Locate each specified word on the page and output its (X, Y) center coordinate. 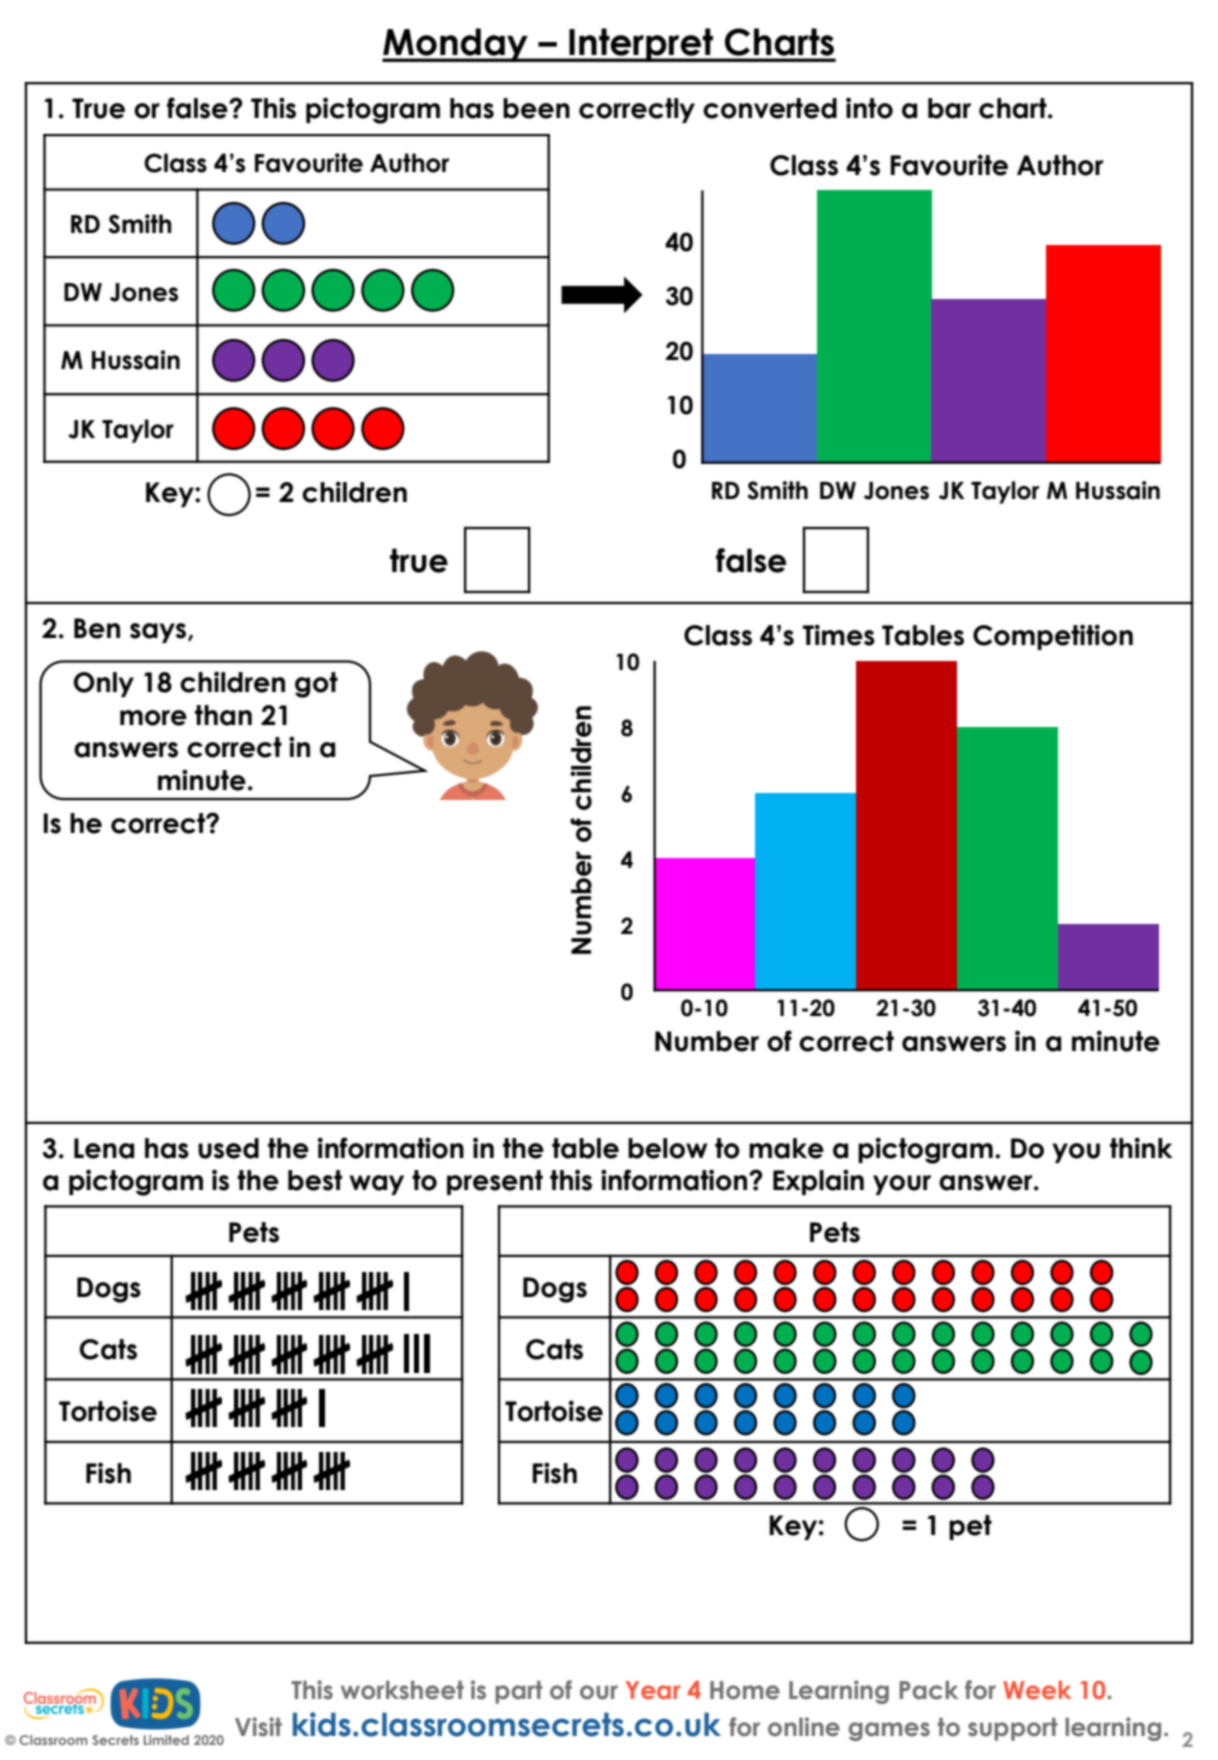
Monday (456, 45)
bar (949, 108)
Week (1037, 1690)
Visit (258, 1727)
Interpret (641, 45)
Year (653, 1690)
